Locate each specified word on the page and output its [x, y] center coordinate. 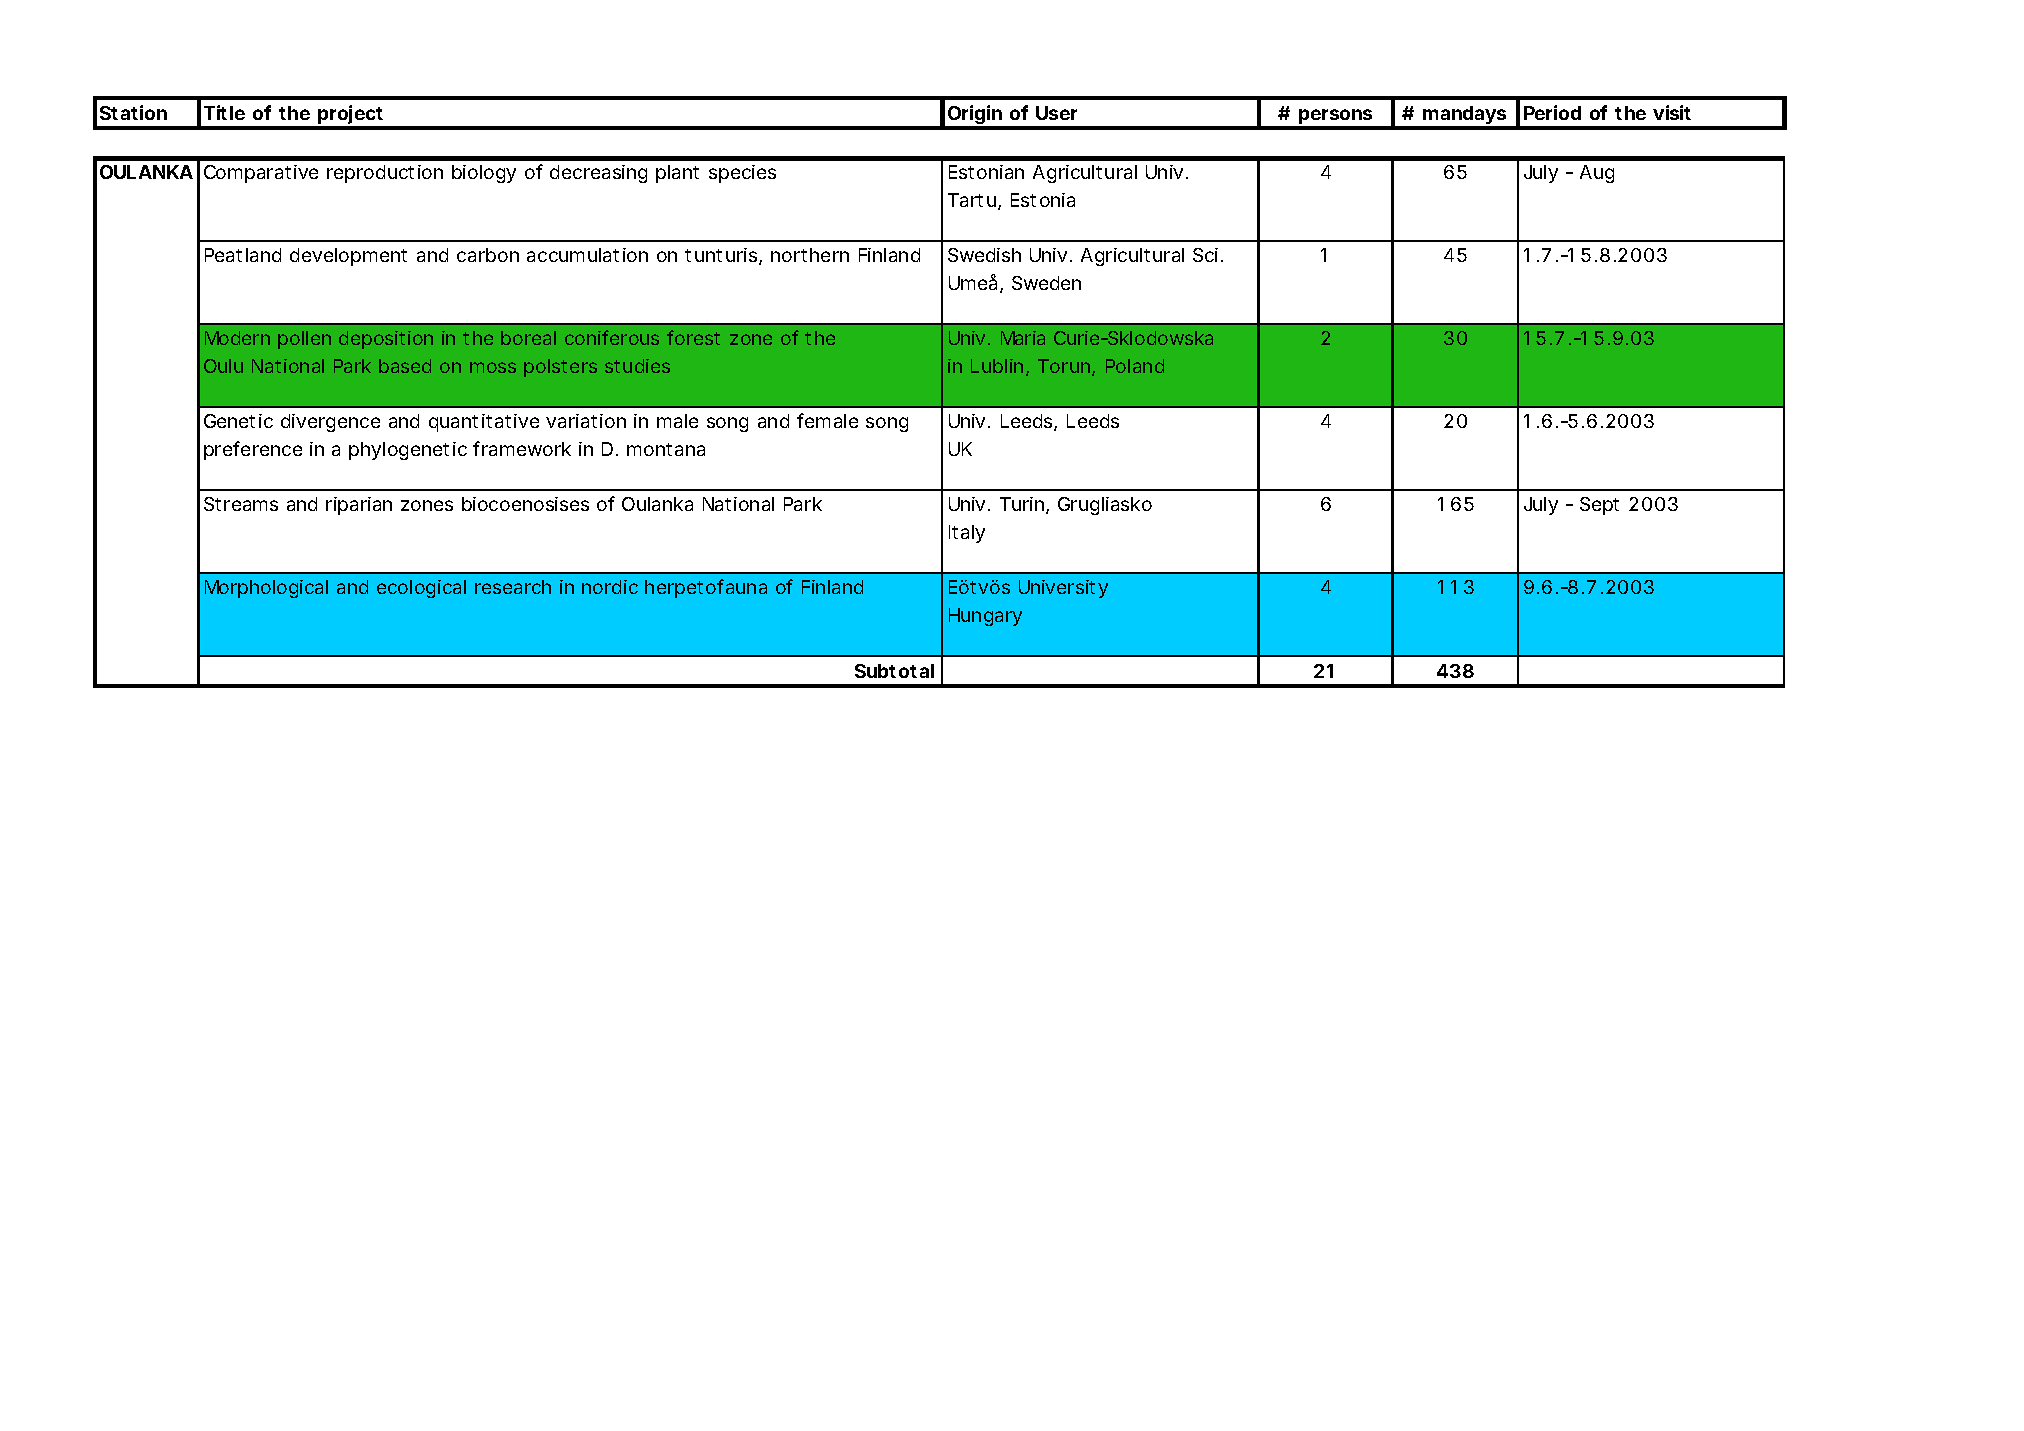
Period [1552, 112]
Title [224, 112]
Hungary [985, 617]
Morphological [266, 589]
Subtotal [894, 671]
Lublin [997, 366]
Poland [1135, 366]
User [1056, 113]
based [405, 366]
